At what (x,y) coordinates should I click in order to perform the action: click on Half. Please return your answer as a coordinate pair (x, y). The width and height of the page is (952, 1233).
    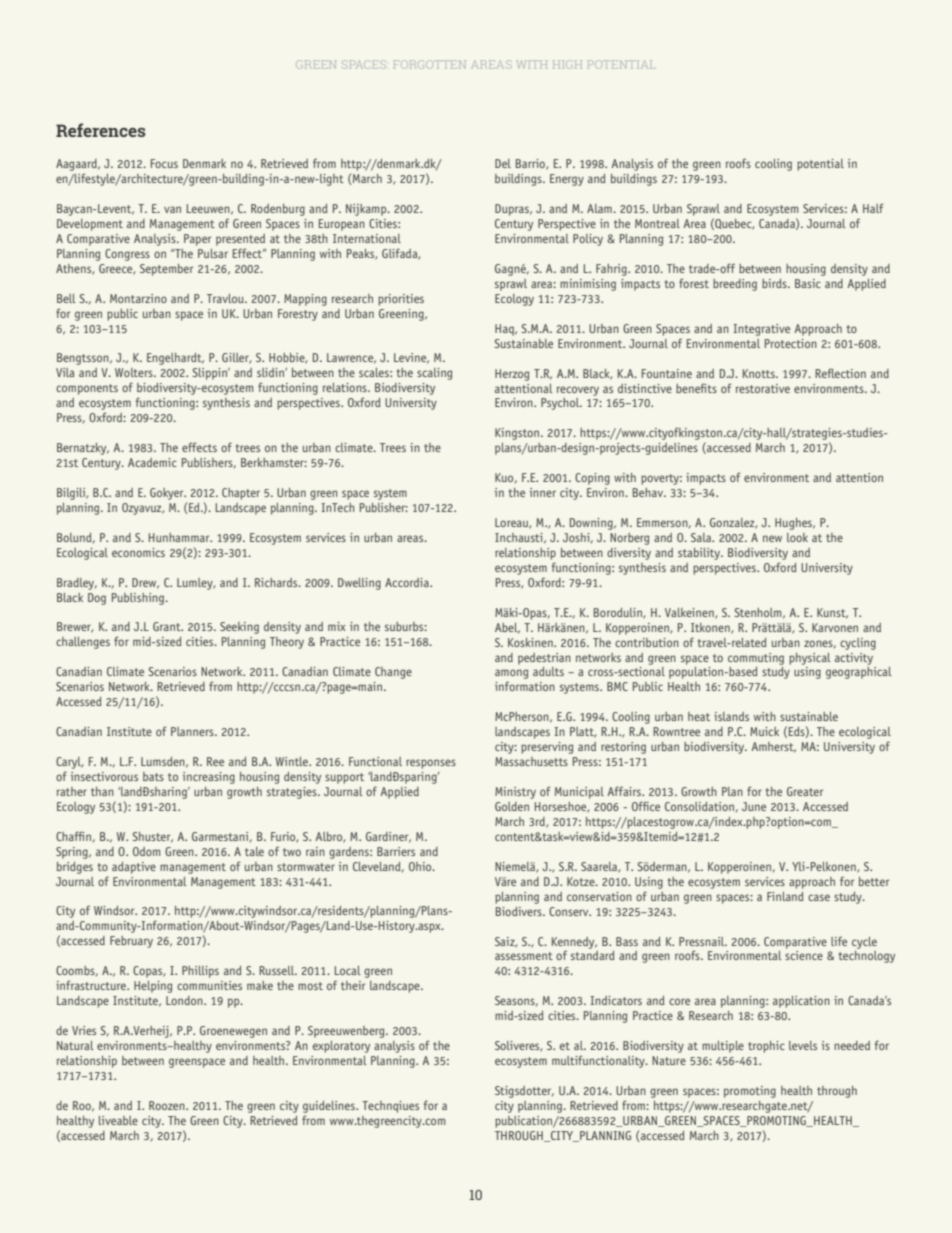
    Looking at the image, I should click on (873, 208).
